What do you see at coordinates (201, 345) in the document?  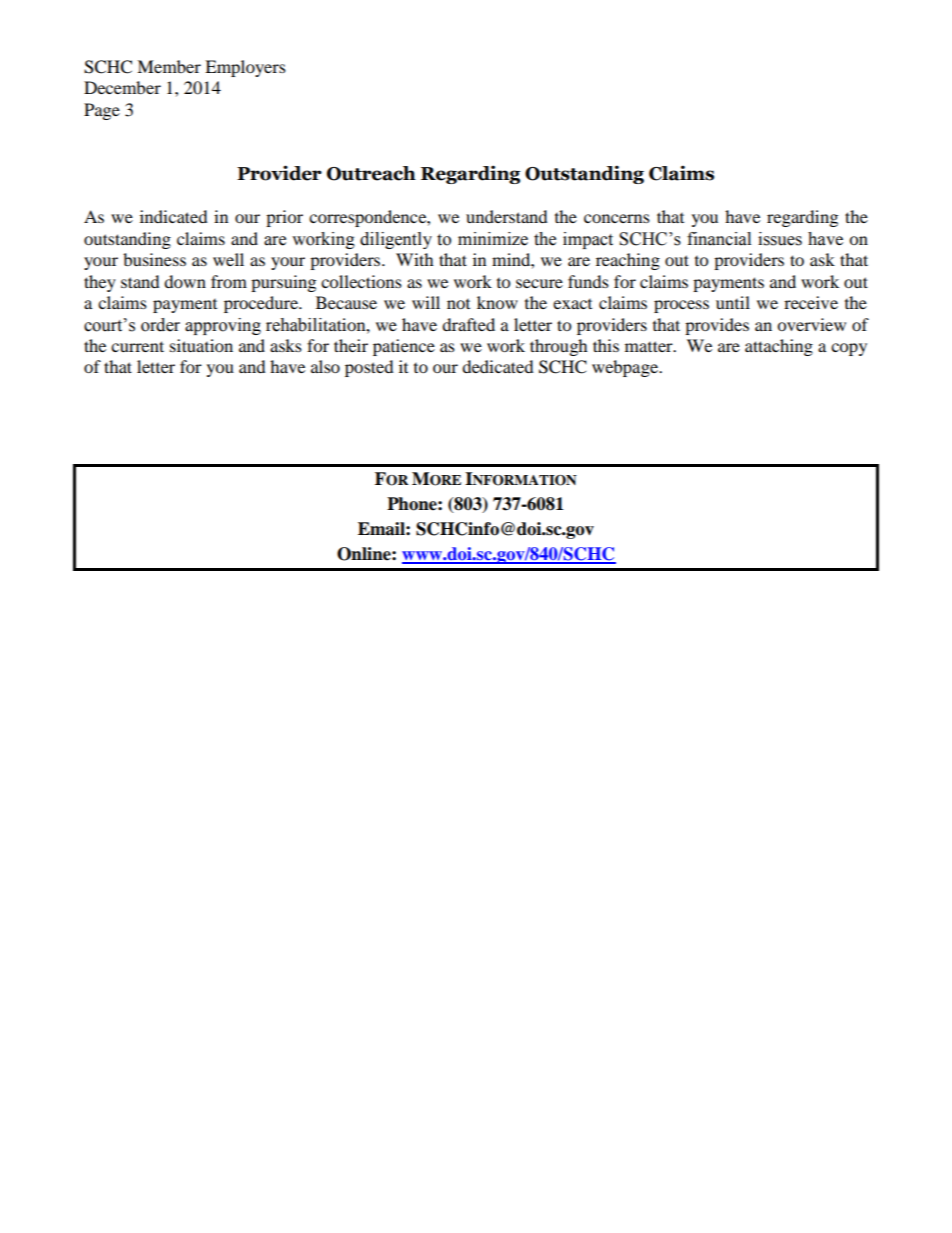 I see `situation` at bounding box center [201, 345].
